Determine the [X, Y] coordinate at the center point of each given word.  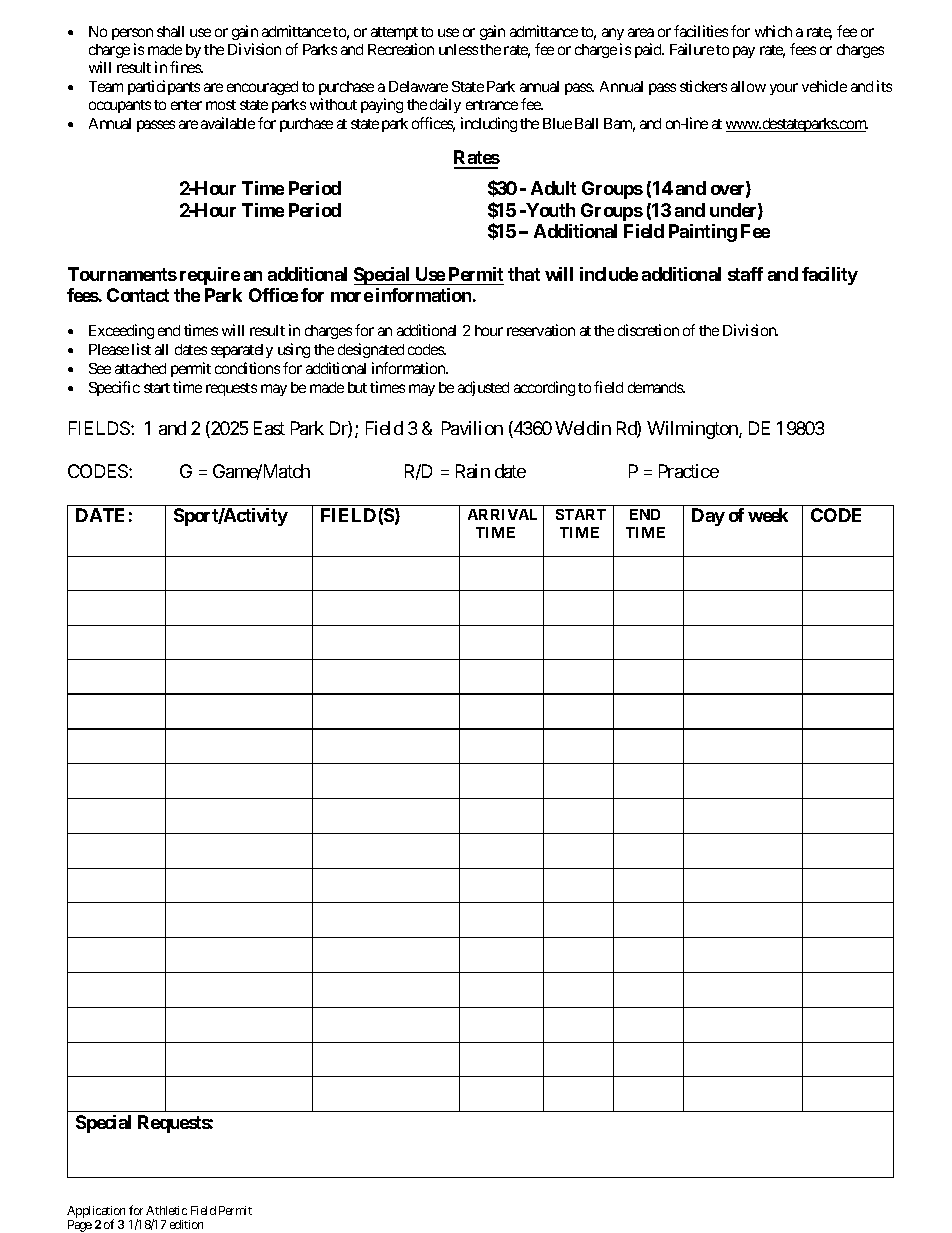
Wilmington [693, 430]
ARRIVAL [502, 514]
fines [186, 67]
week [768, 515]
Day [708, 517]
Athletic [166, 1210]
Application [96, 1213]
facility [830, 276]
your [784, 89]
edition [186, 1224]
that [524, 274]
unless [458, 49]
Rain [473, 471]
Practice [689, 471]
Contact [138, 295]
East [269, 428]
